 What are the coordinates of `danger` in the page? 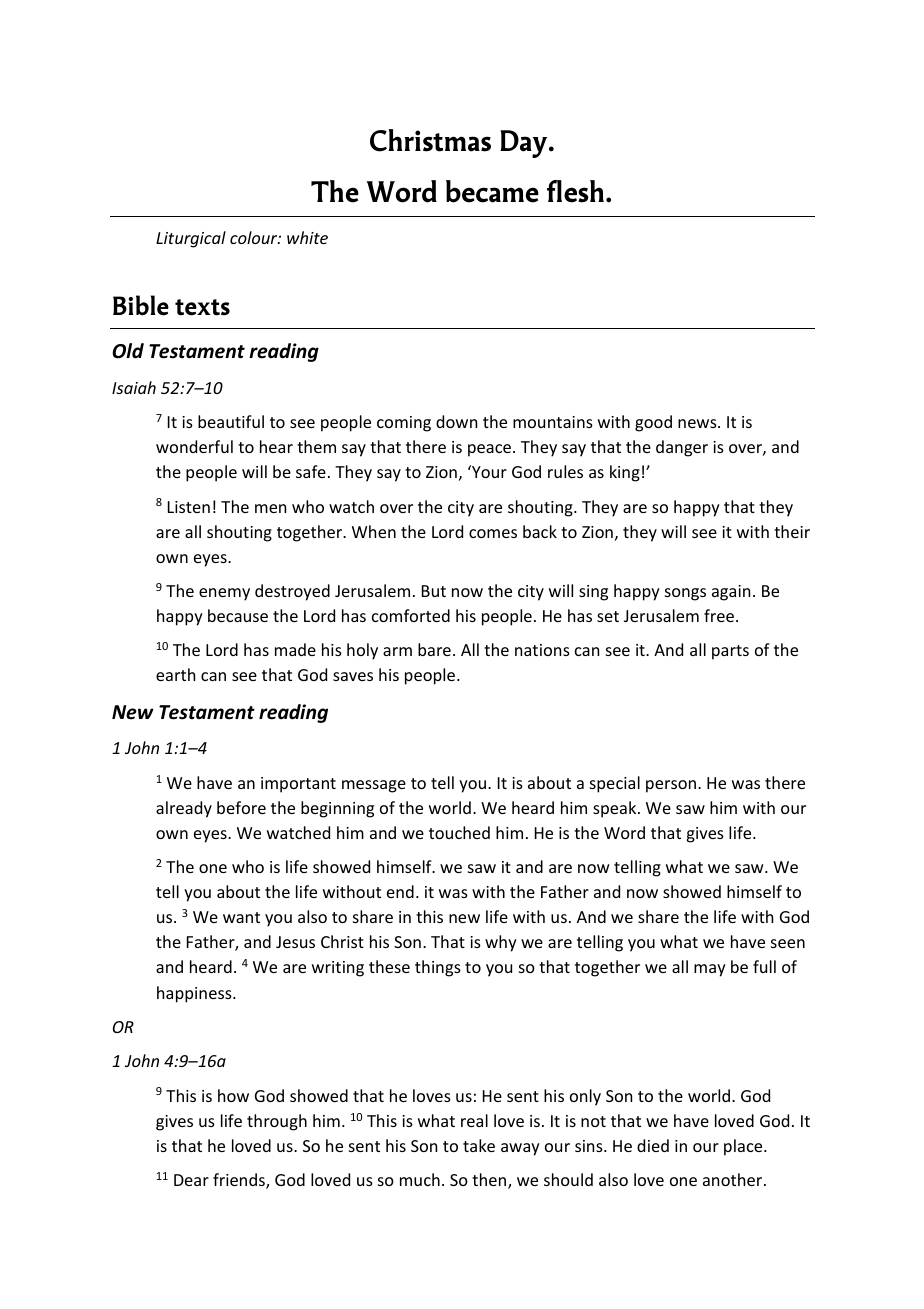 It's located at (682, 448).
